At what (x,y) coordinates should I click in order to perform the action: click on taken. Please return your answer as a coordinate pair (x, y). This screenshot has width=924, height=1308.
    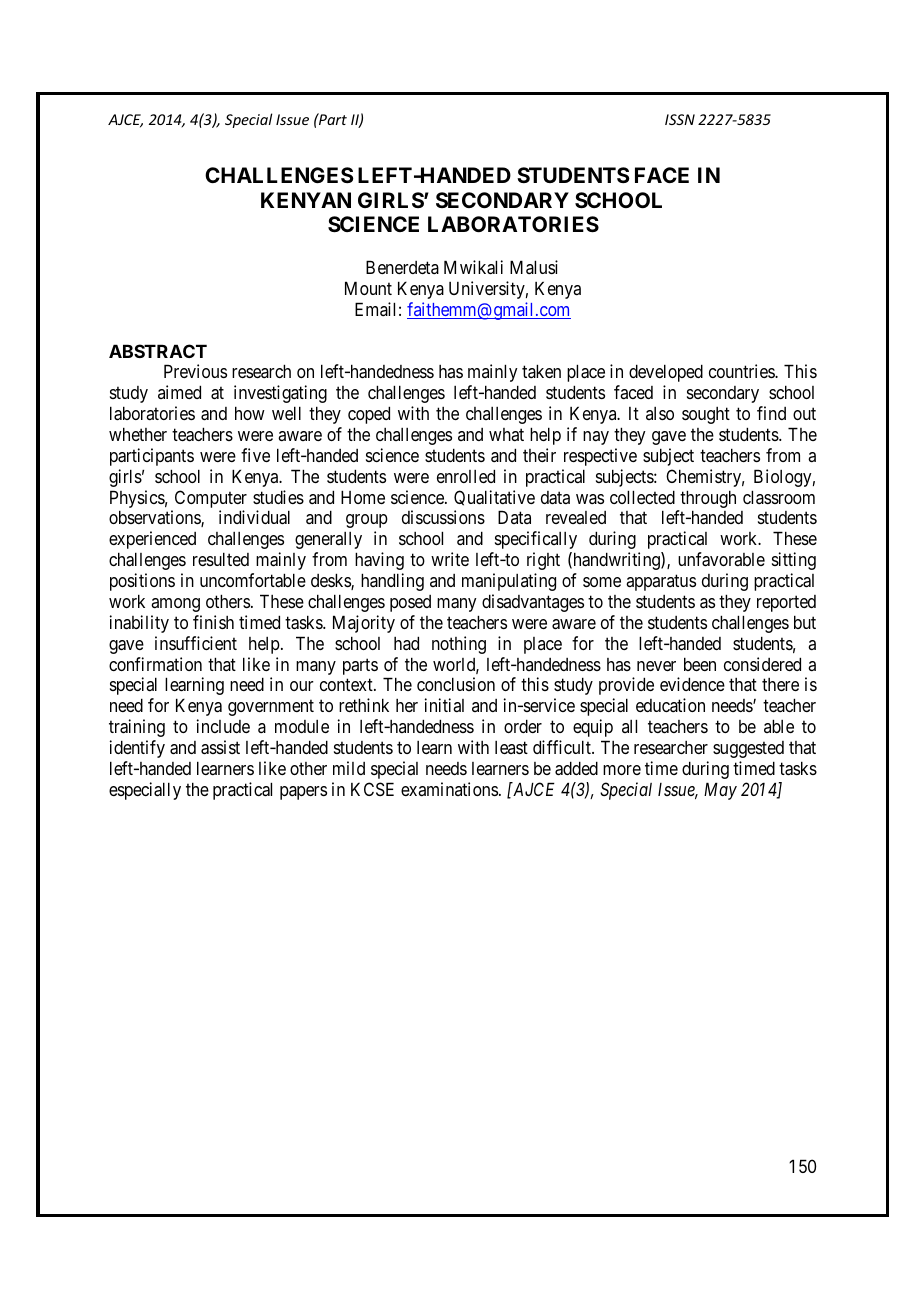
    Looking at the image, I should click on (541, 371).
